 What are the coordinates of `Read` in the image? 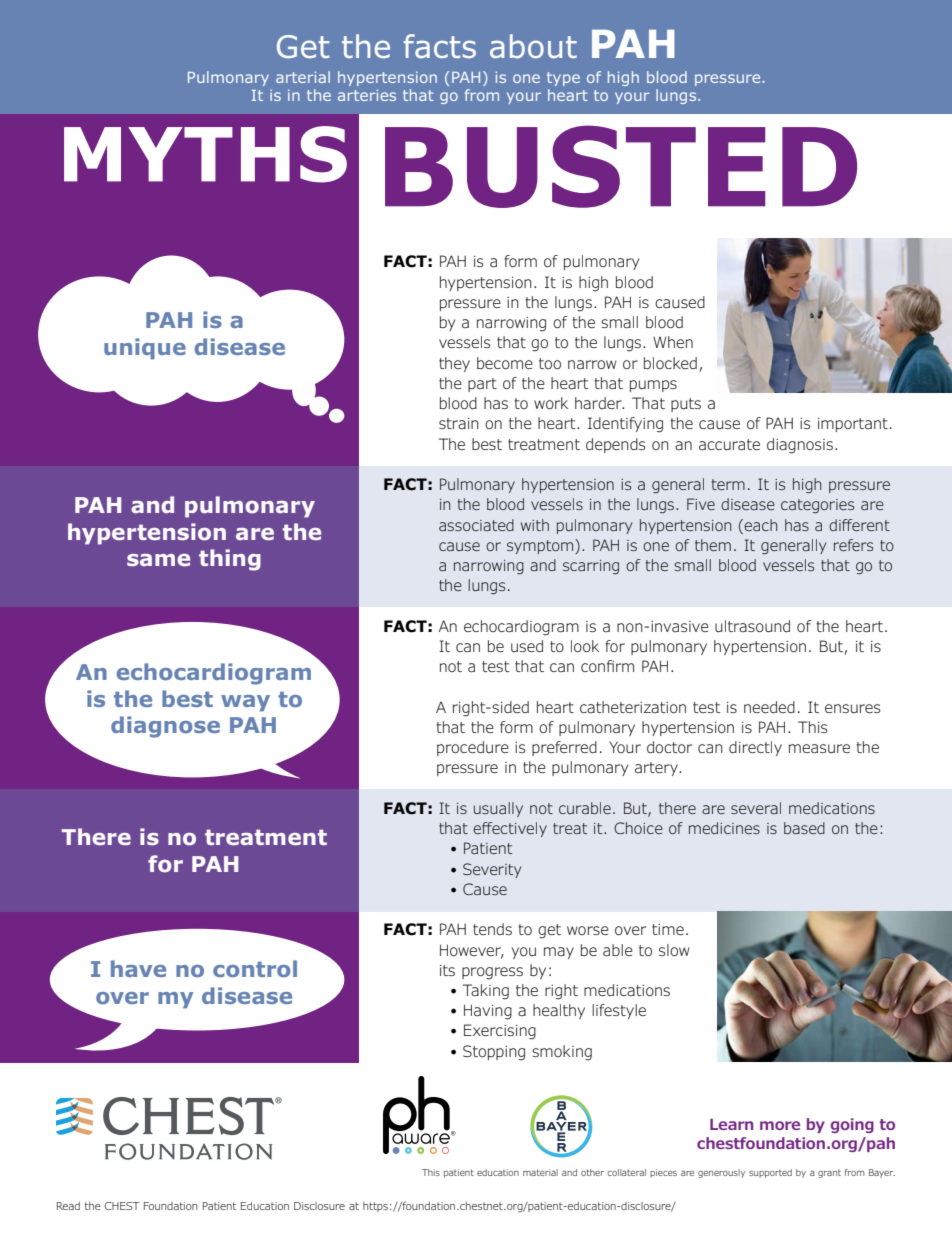 It's located at (68, 1206).
